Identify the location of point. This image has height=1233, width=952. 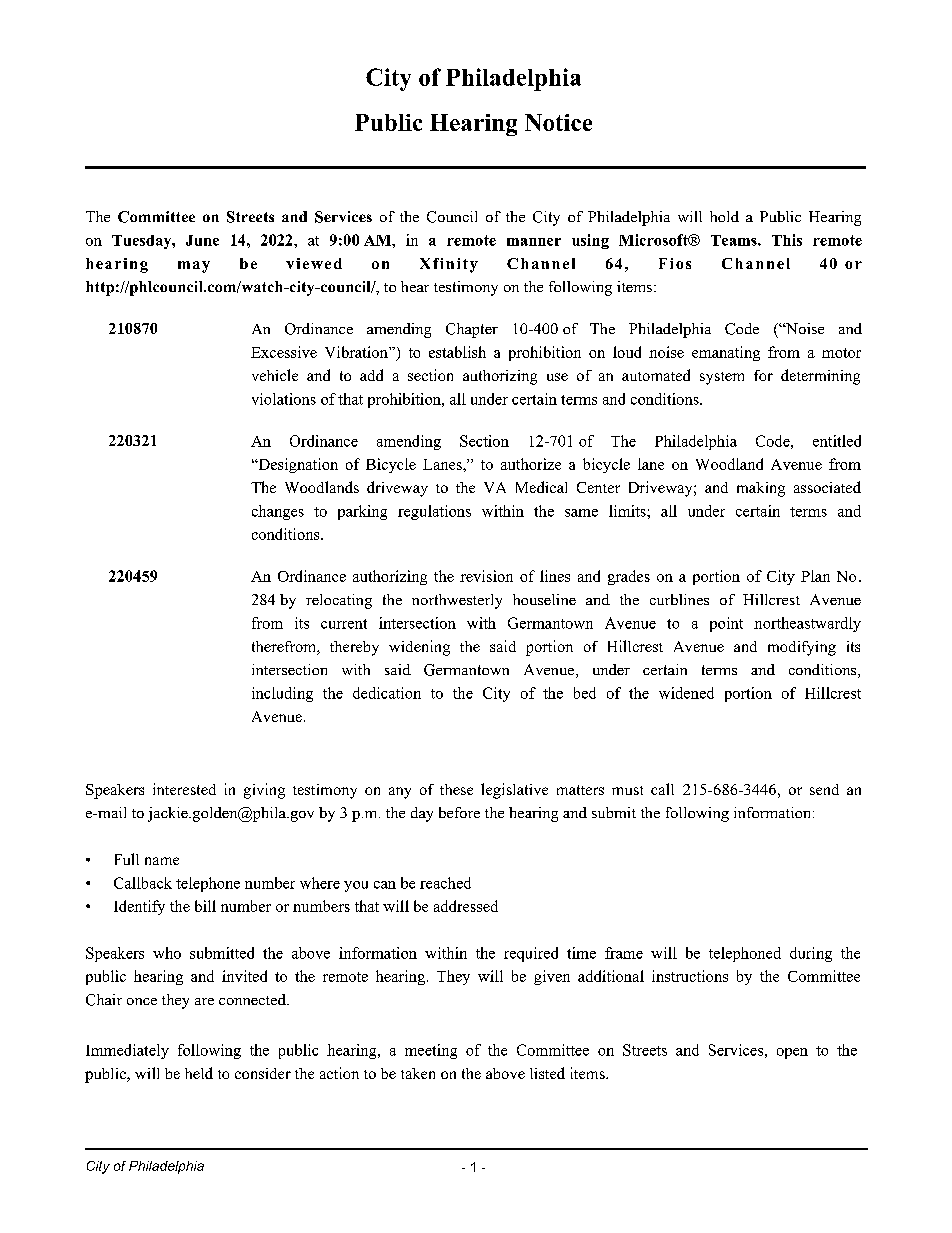
(726, 624).
